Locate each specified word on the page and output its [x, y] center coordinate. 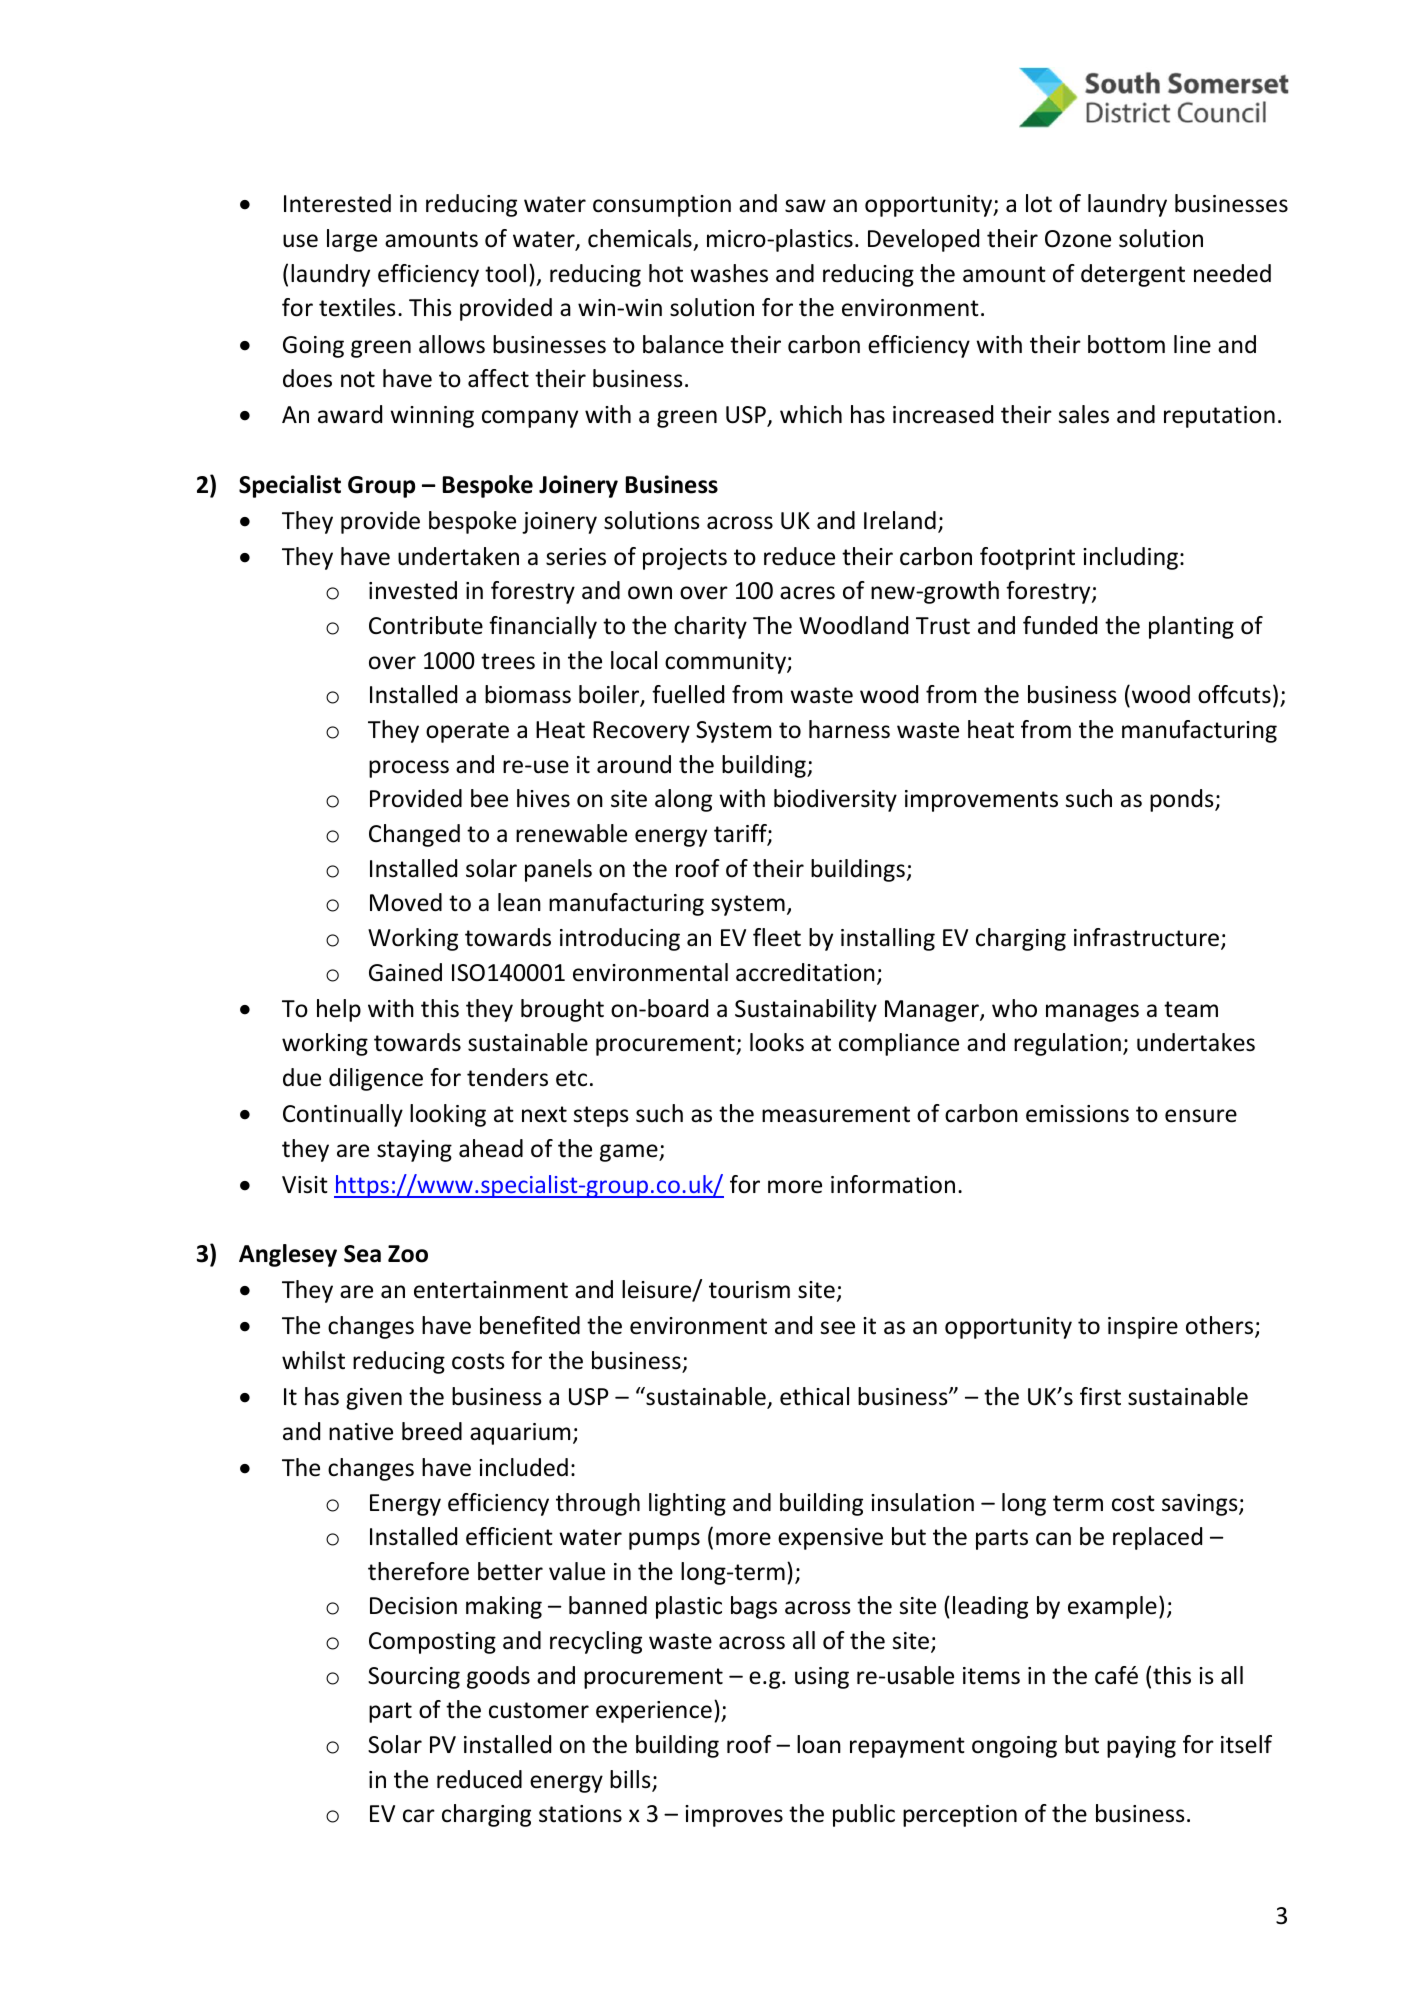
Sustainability [806, 1010]
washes [729, 273]
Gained [405, 972]
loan [819, 1744]
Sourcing [414, 1678]
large [352, 240]
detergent [1133, 275]
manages [1092, 1013]
